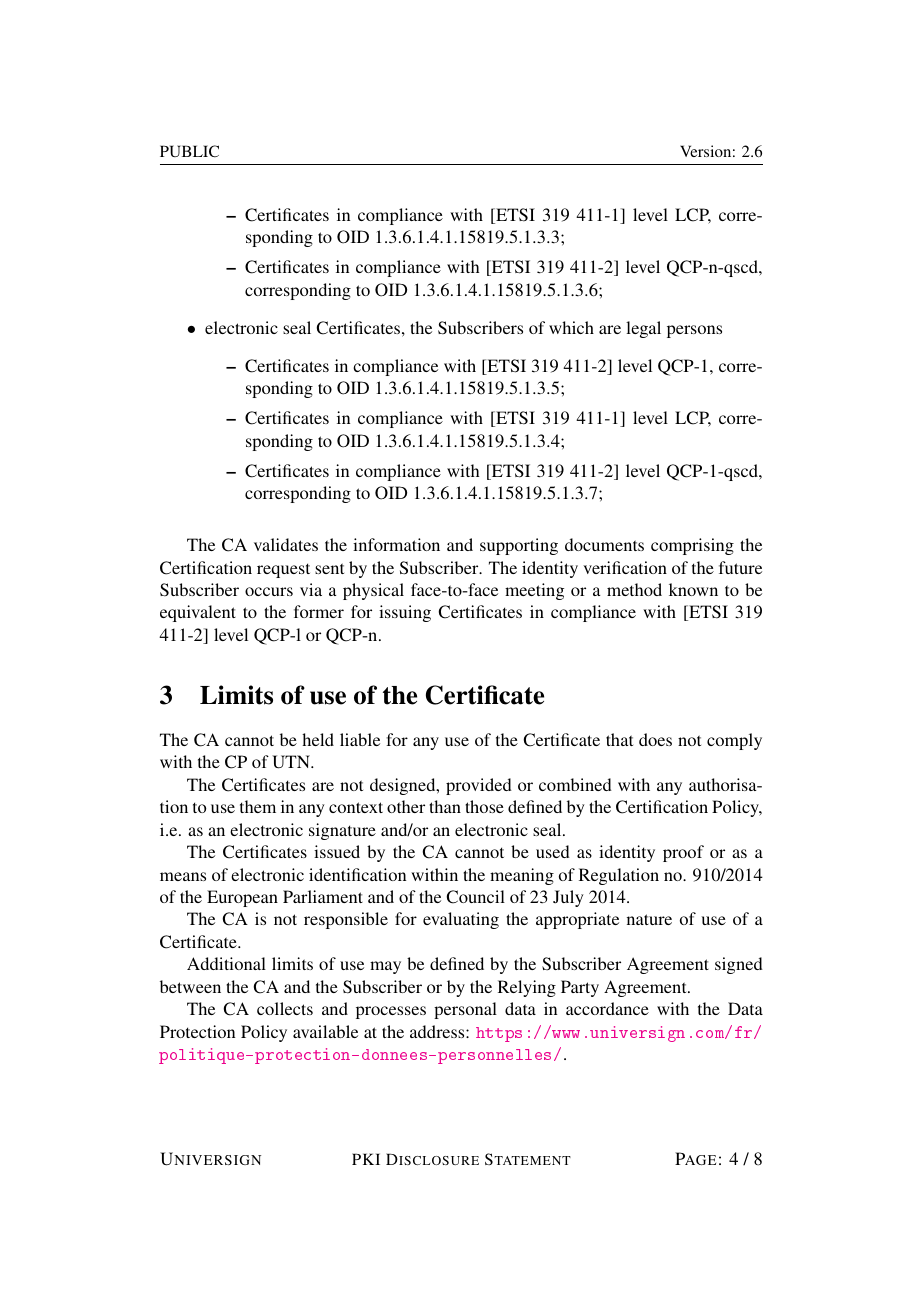  What do you see at coordinates (438, 1031) in the screenshot?
I see `address` at bounding box center [438, 1031].
